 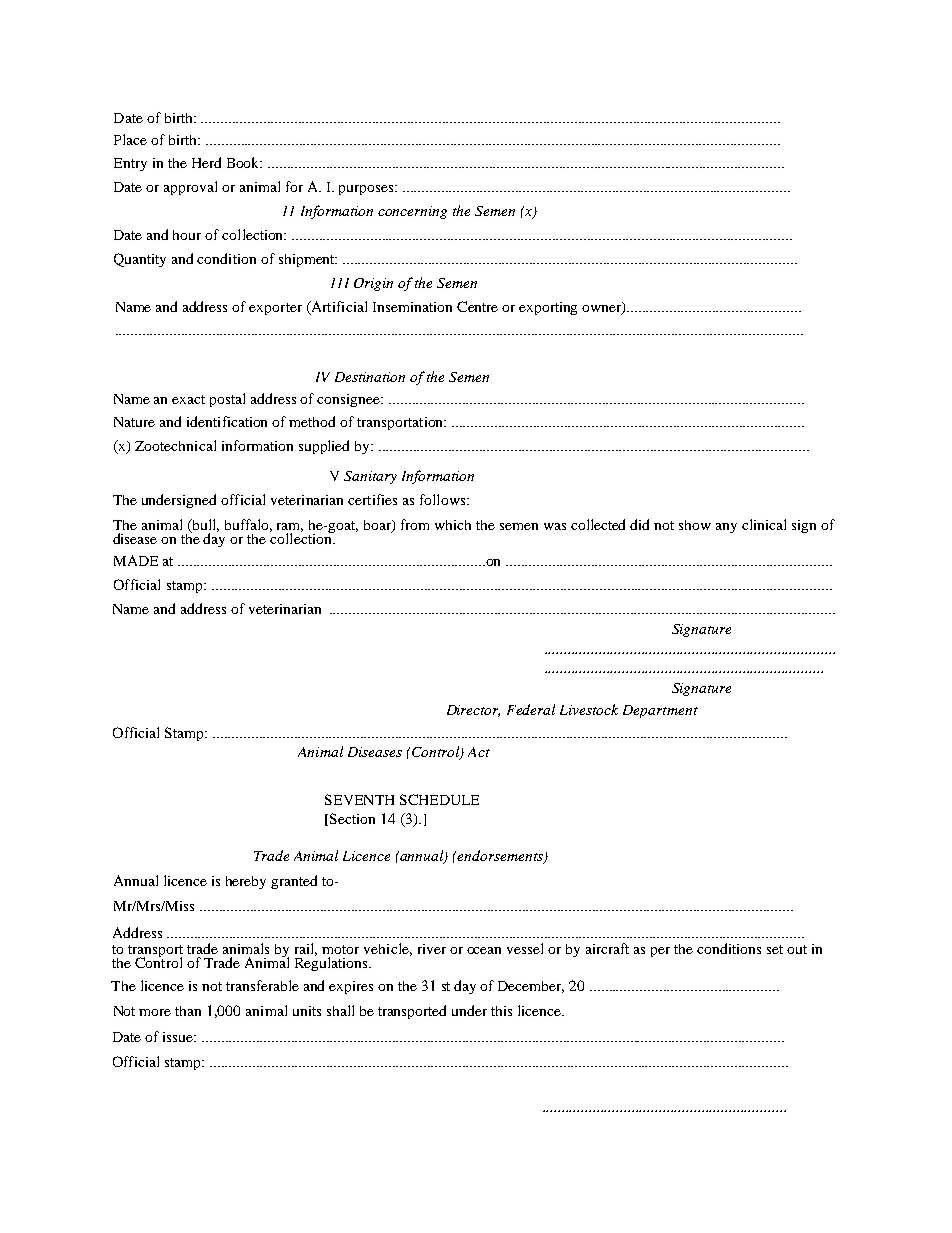 I want to click on SEVENTH, so click(x=359, y=799).
